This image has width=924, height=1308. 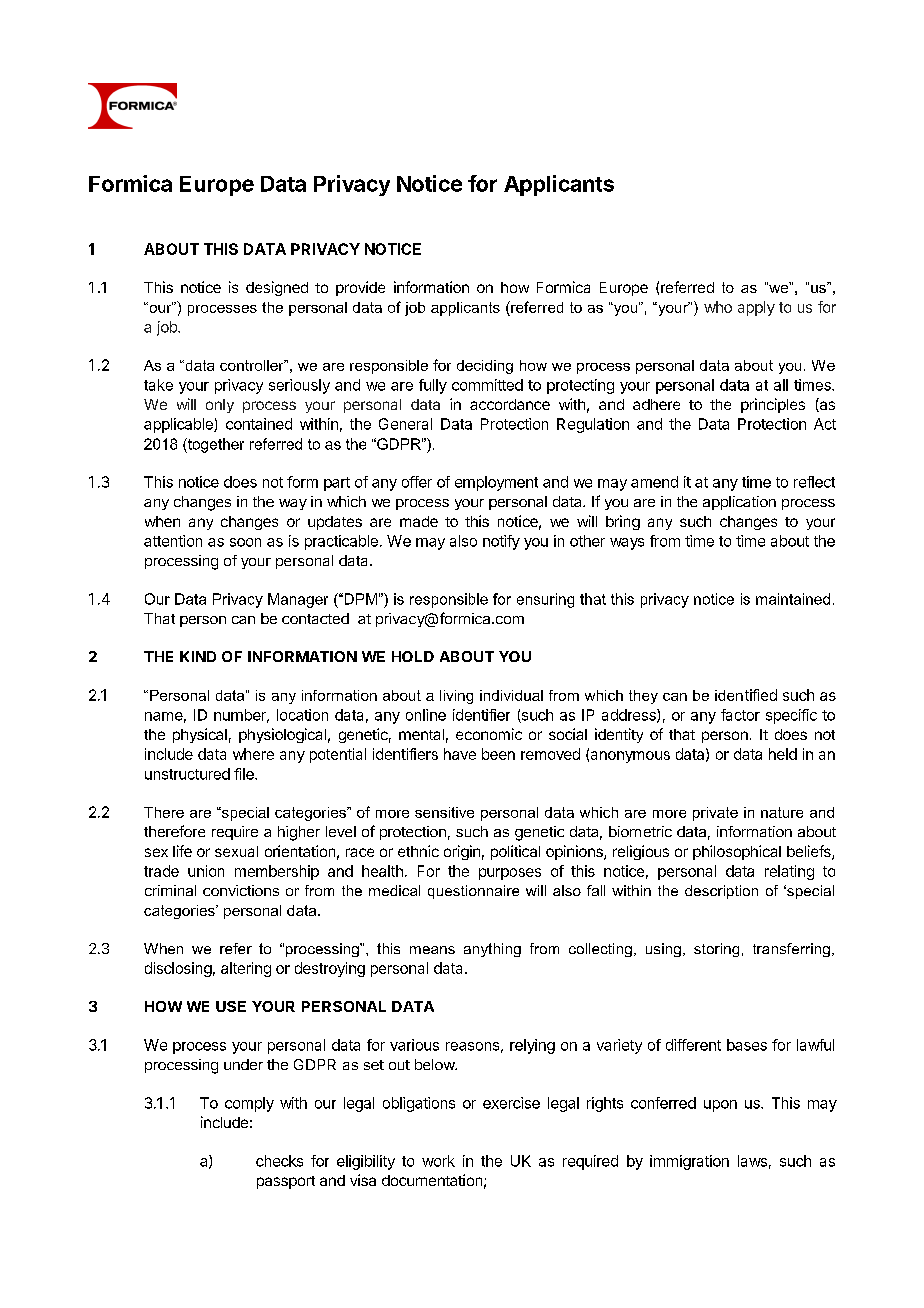 I want to click on checks, so click(x=279, y=1161).
